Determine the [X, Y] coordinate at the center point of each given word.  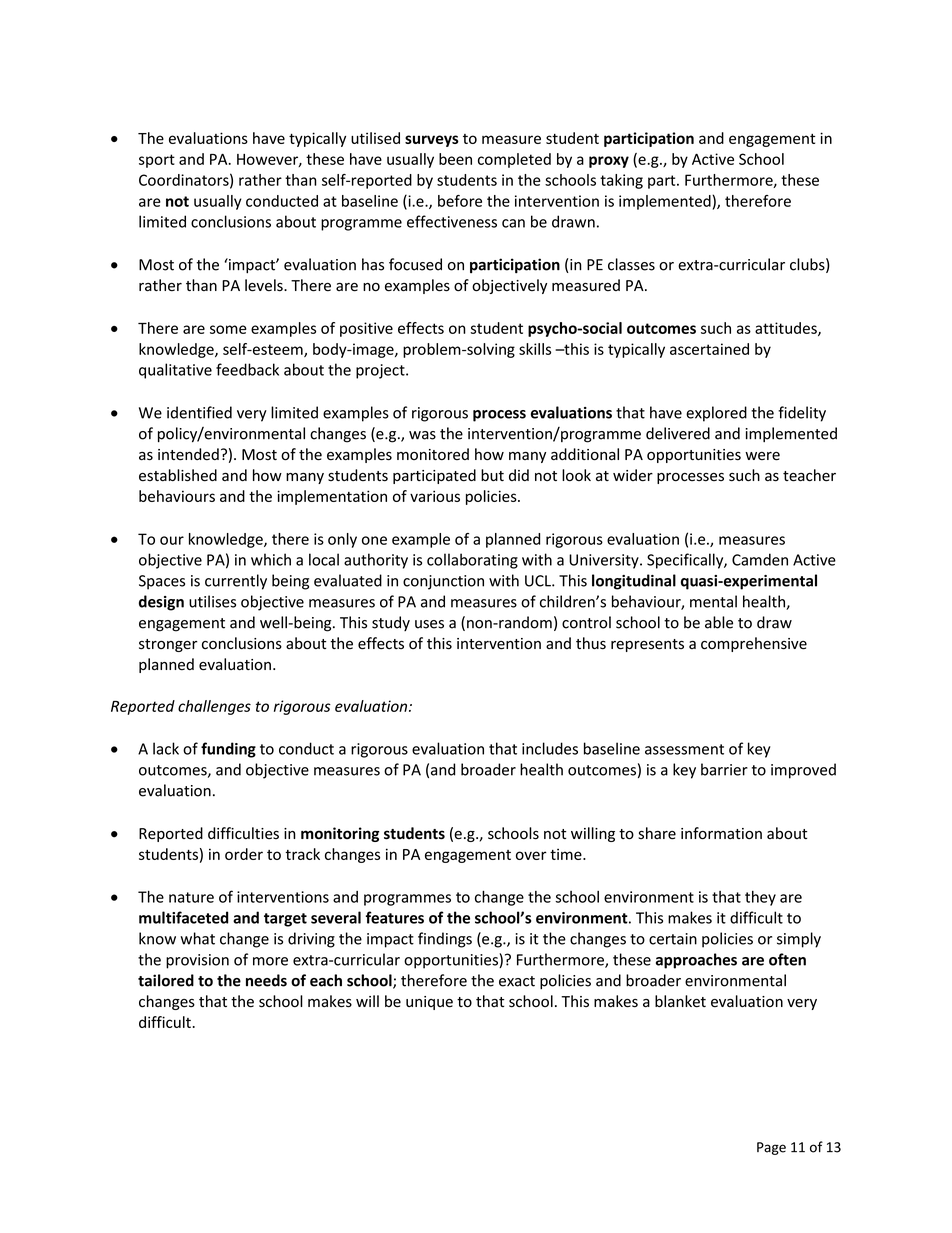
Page [771, 1148]
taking [621, 181]
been [455, 159]
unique [429, 1003]
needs [266, 980]
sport [157, 161]
